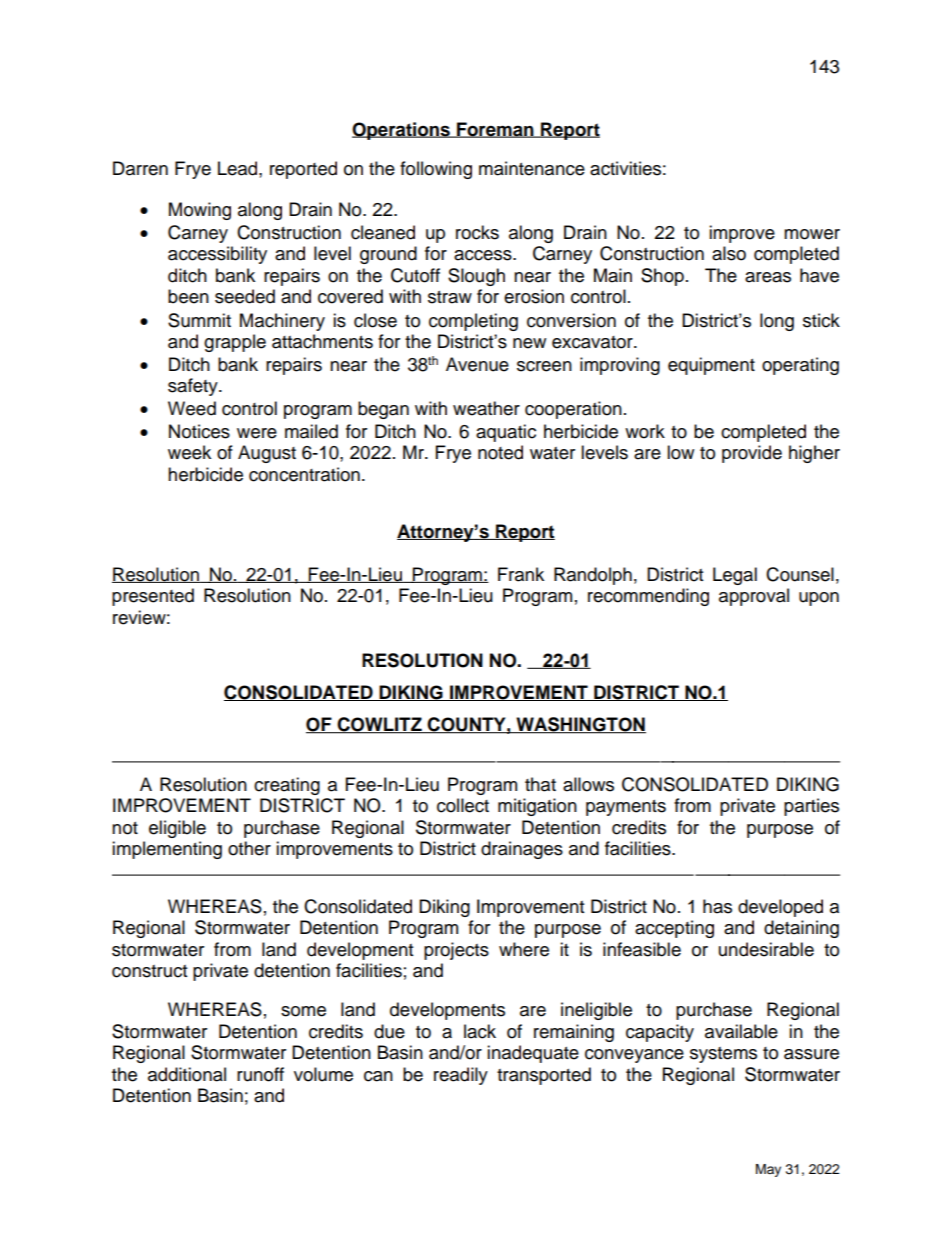  Describe the element at coordinates (780, 908) in the page. I see `developed` at that location.
